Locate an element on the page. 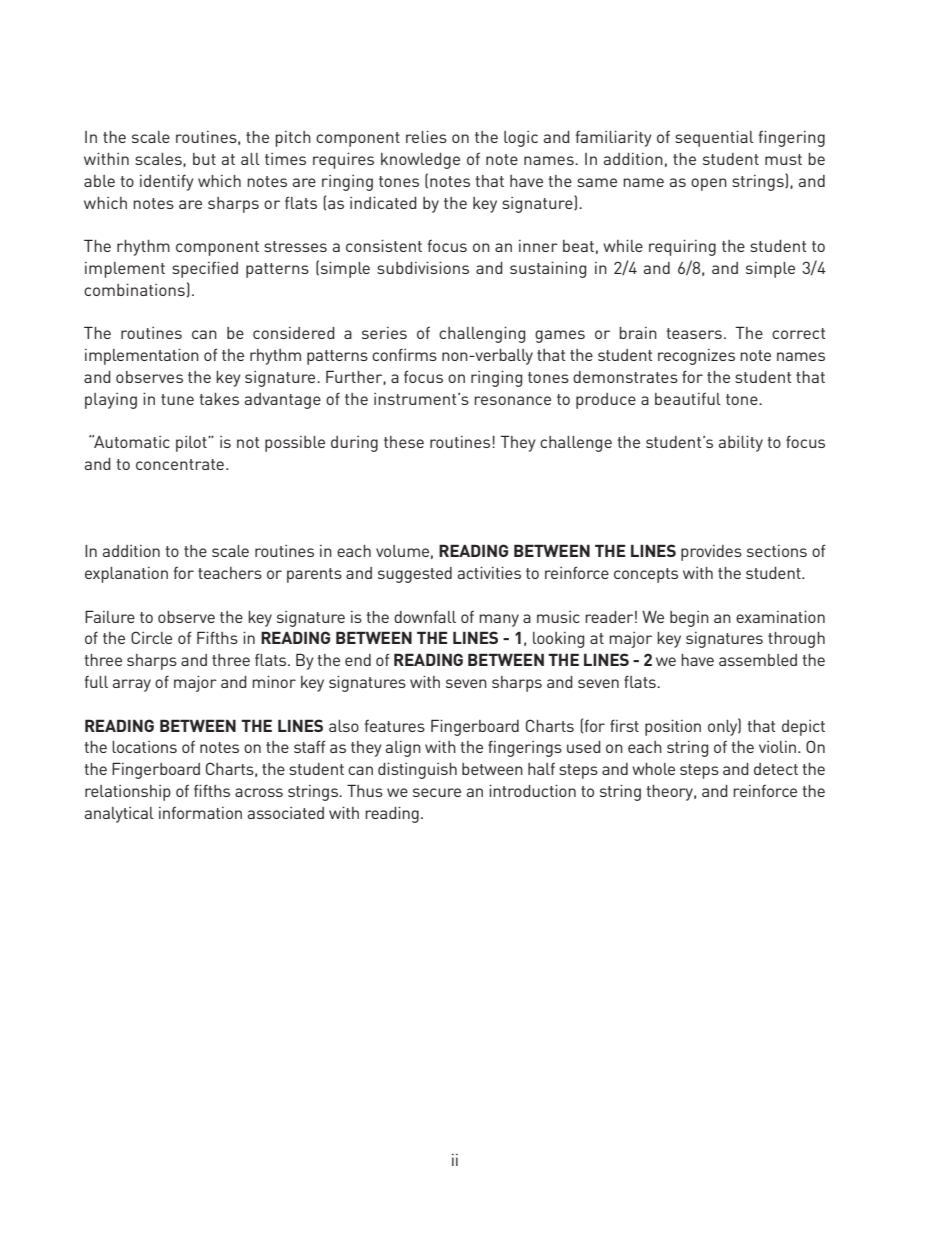  secure is located at coordinates (437, 792).
